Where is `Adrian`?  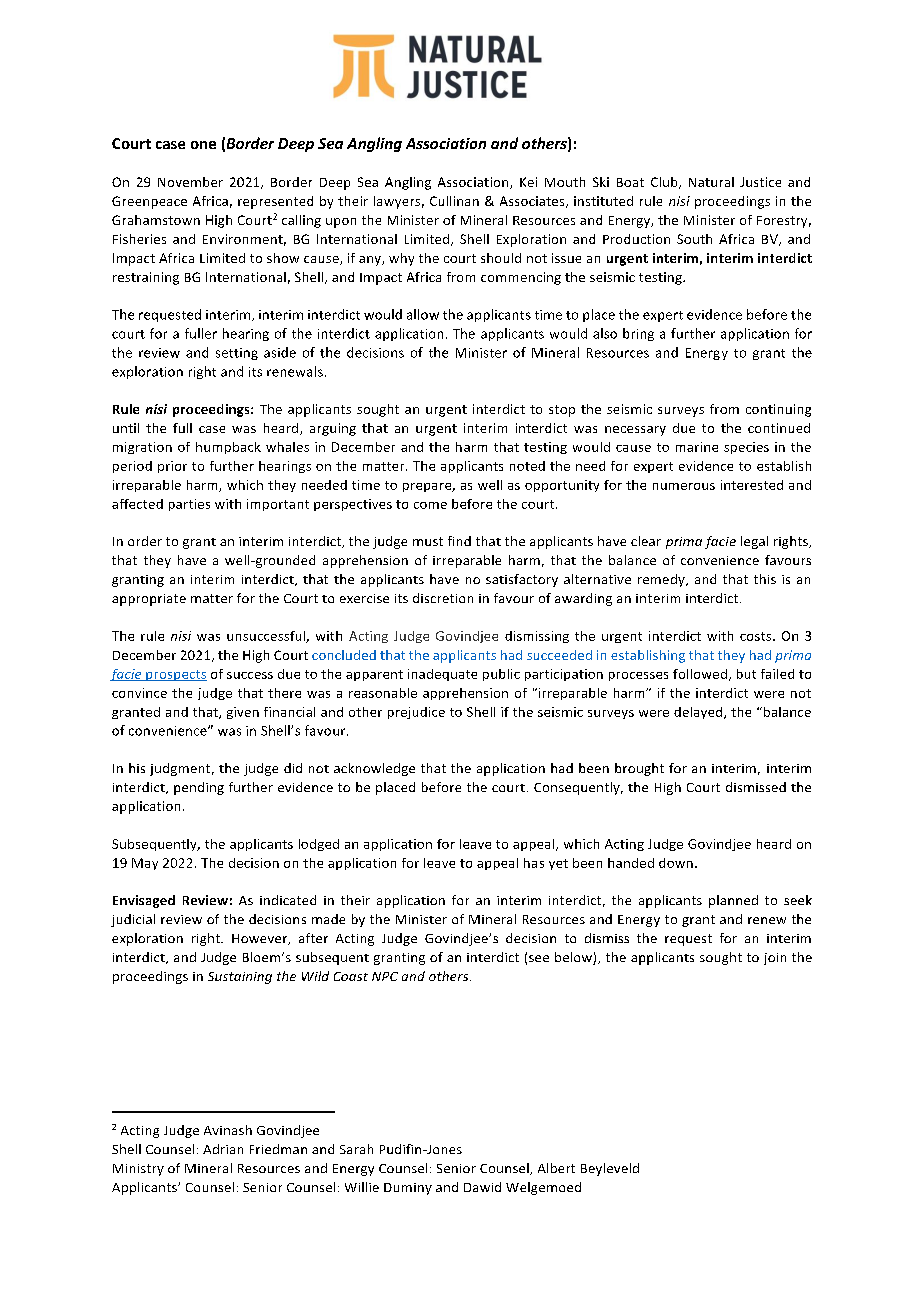
Adrian is located at coordinates (223, 1149).
